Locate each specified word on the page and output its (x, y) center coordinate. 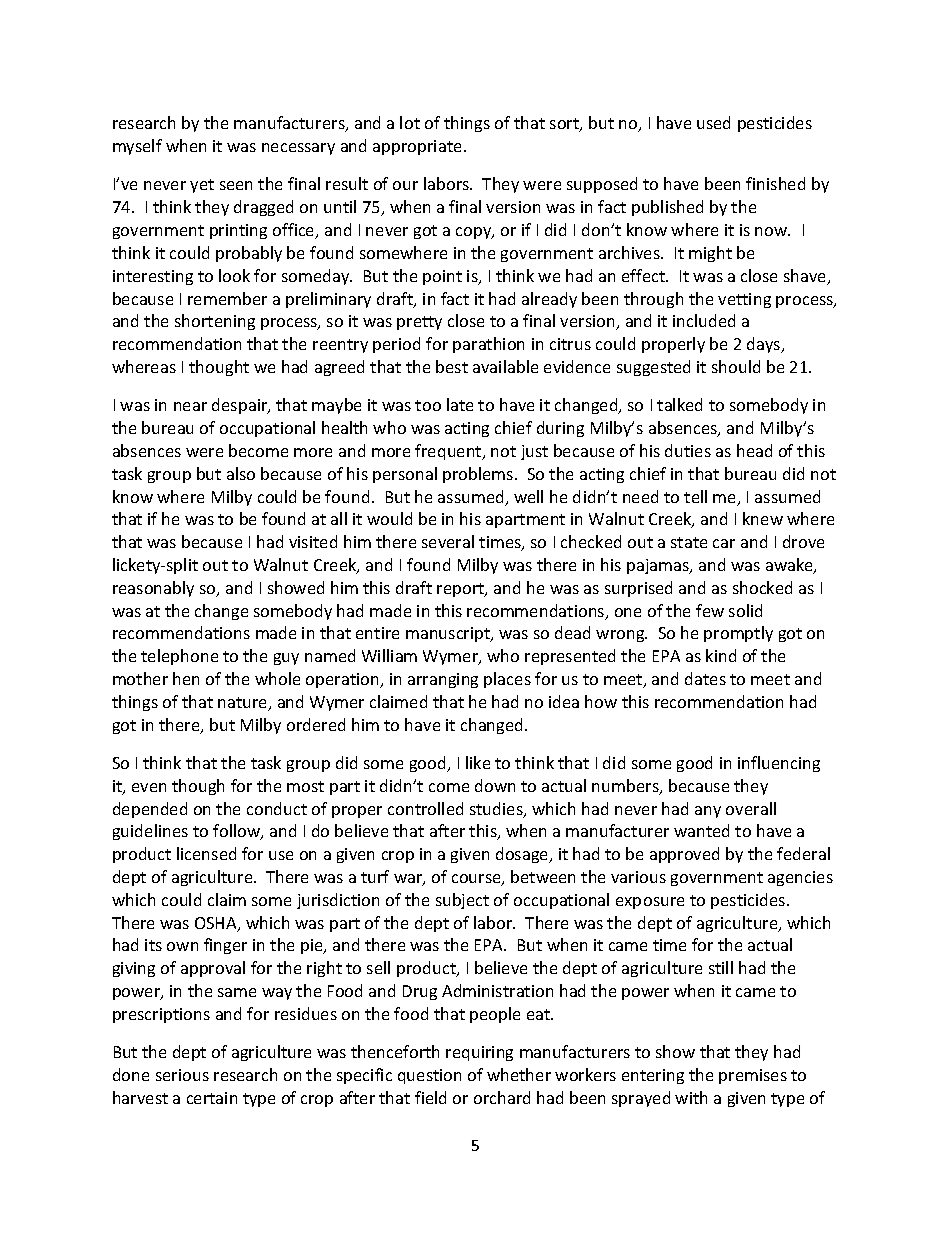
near (190, 406)
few (710, 610)
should (736, 366)
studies (497, 810)
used (713, 122)
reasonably (153, 589)
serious (182, 1075)
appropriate (419, 147)
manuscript (449, 634)
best (452, 366)
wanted (701, 830)
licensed (206, 853)
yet (202, 186)
